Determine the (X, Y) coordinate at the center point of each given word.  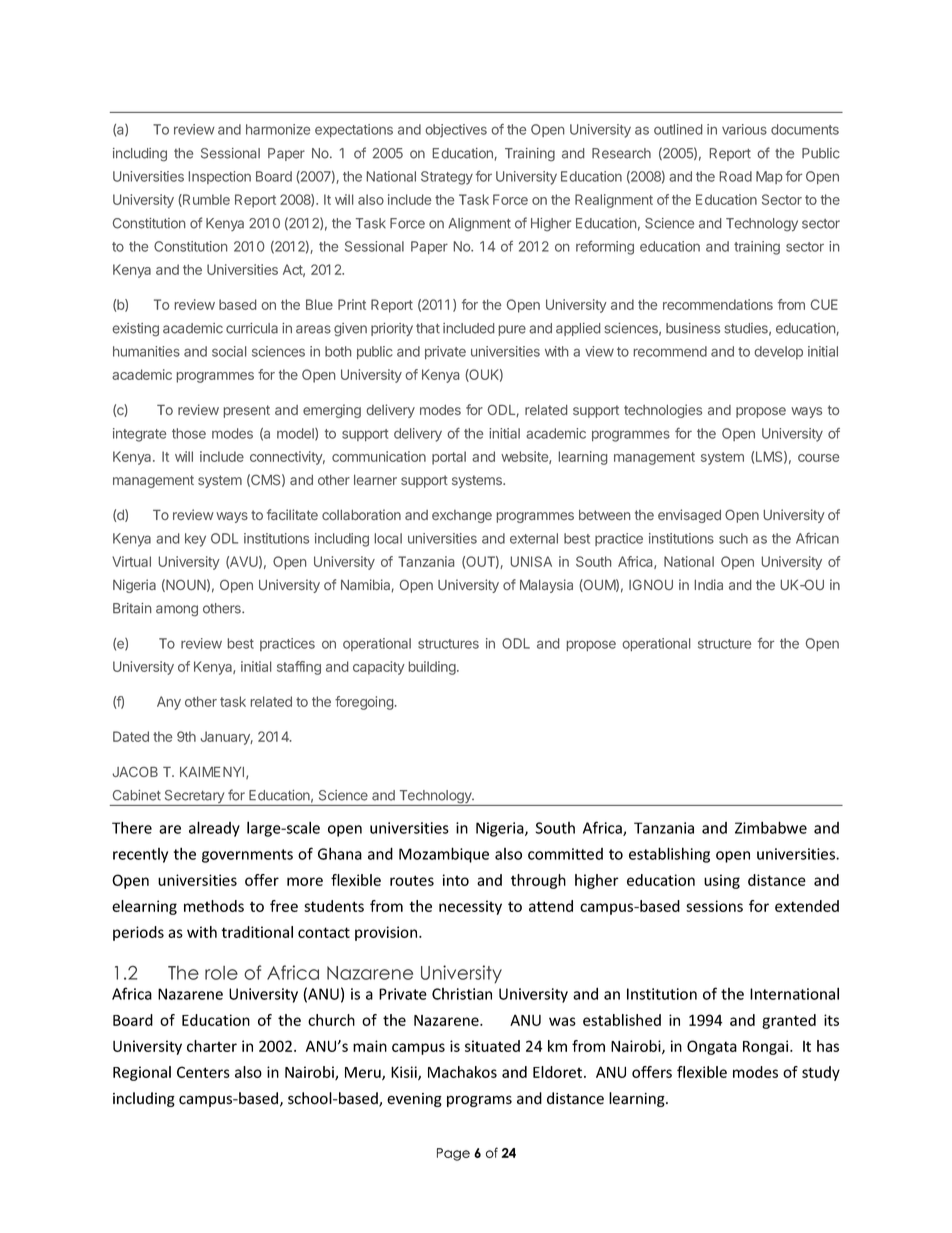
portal (449, 458)
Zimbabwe (771, 827)
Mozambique (444, 855)
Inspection (220, 177)
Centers (203, 1072)
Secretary (194, 798)
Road (736, 176)
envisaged (689, 516)
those (189, 433)
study (821, 1073)
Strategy (447, 178)
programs (479, 1101)
